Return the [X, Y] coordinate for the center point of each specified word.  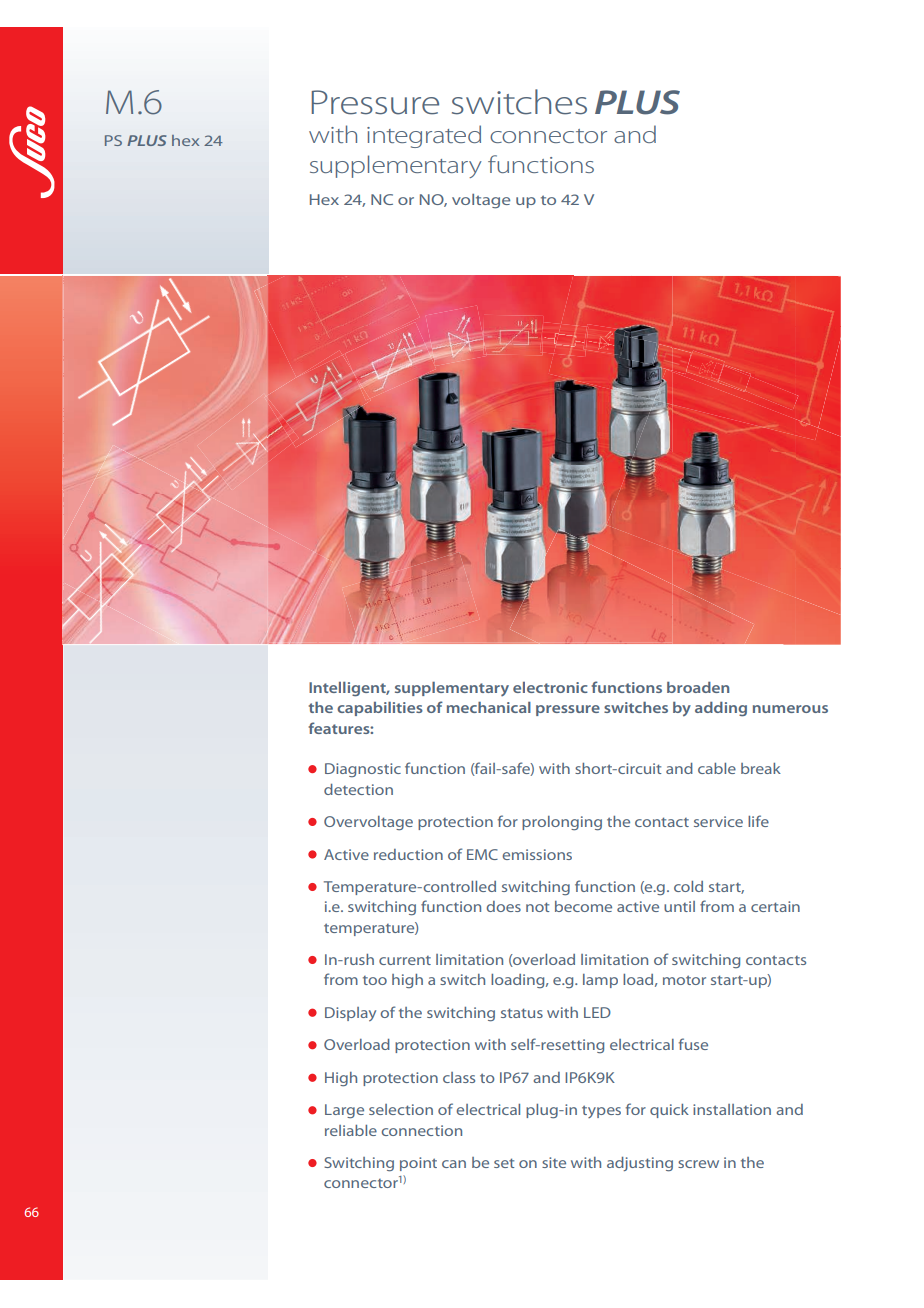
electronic [550, 687]
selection [401, 1109]
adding [721, 709]
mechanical [489, 707]
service [718, 821]
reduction [408, 854]
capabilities [380, 709]
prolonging [562, 823]
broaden [698, 687]
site [554, 1162]
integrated [424, 136]
